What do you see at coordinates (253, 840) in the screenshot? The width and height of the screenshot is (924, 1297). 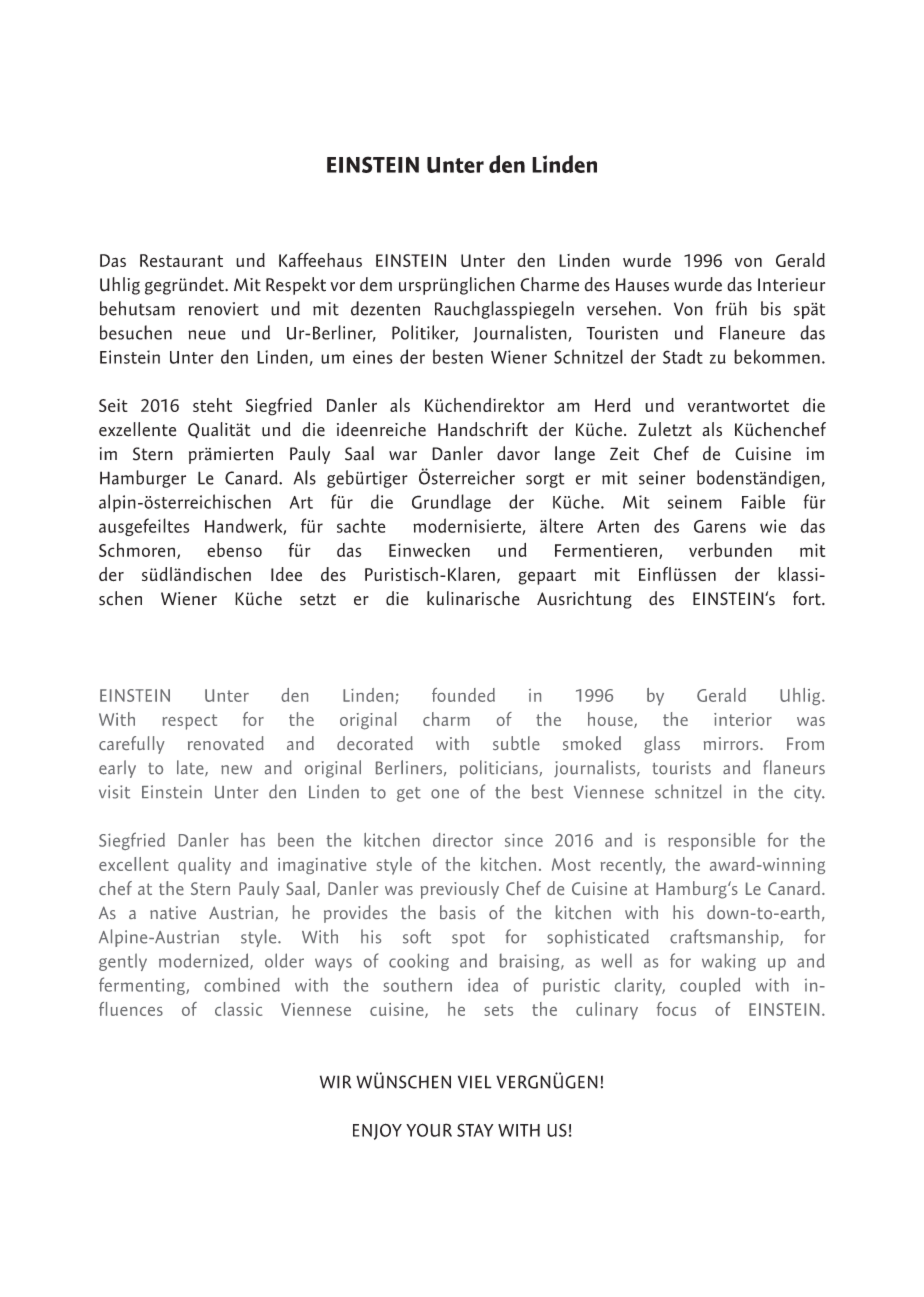 I see `has` at bounding box center [253, 840].
